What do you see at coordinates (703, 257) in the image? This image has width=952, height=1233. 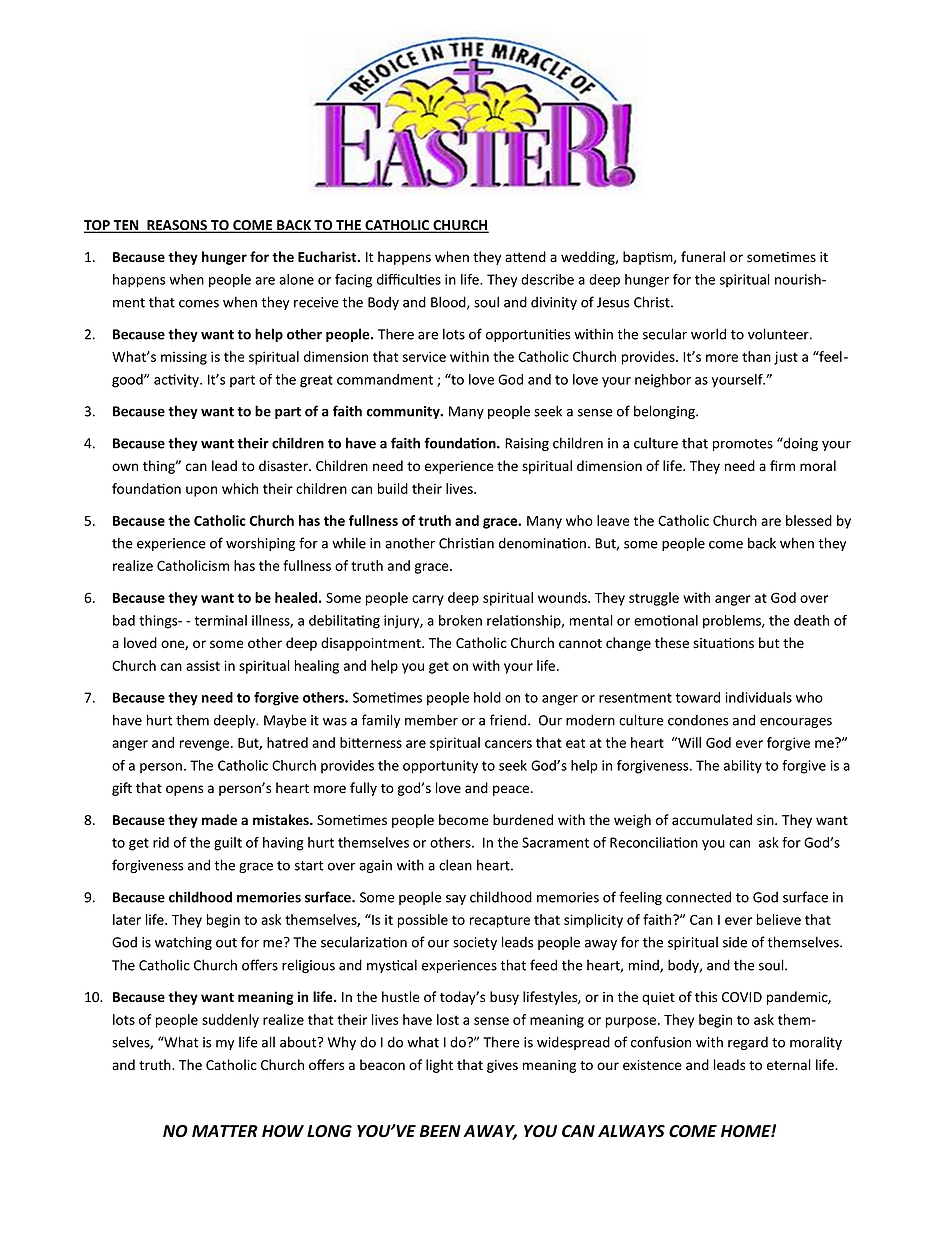 I see `funeral` at bounding box center [703, 257].
